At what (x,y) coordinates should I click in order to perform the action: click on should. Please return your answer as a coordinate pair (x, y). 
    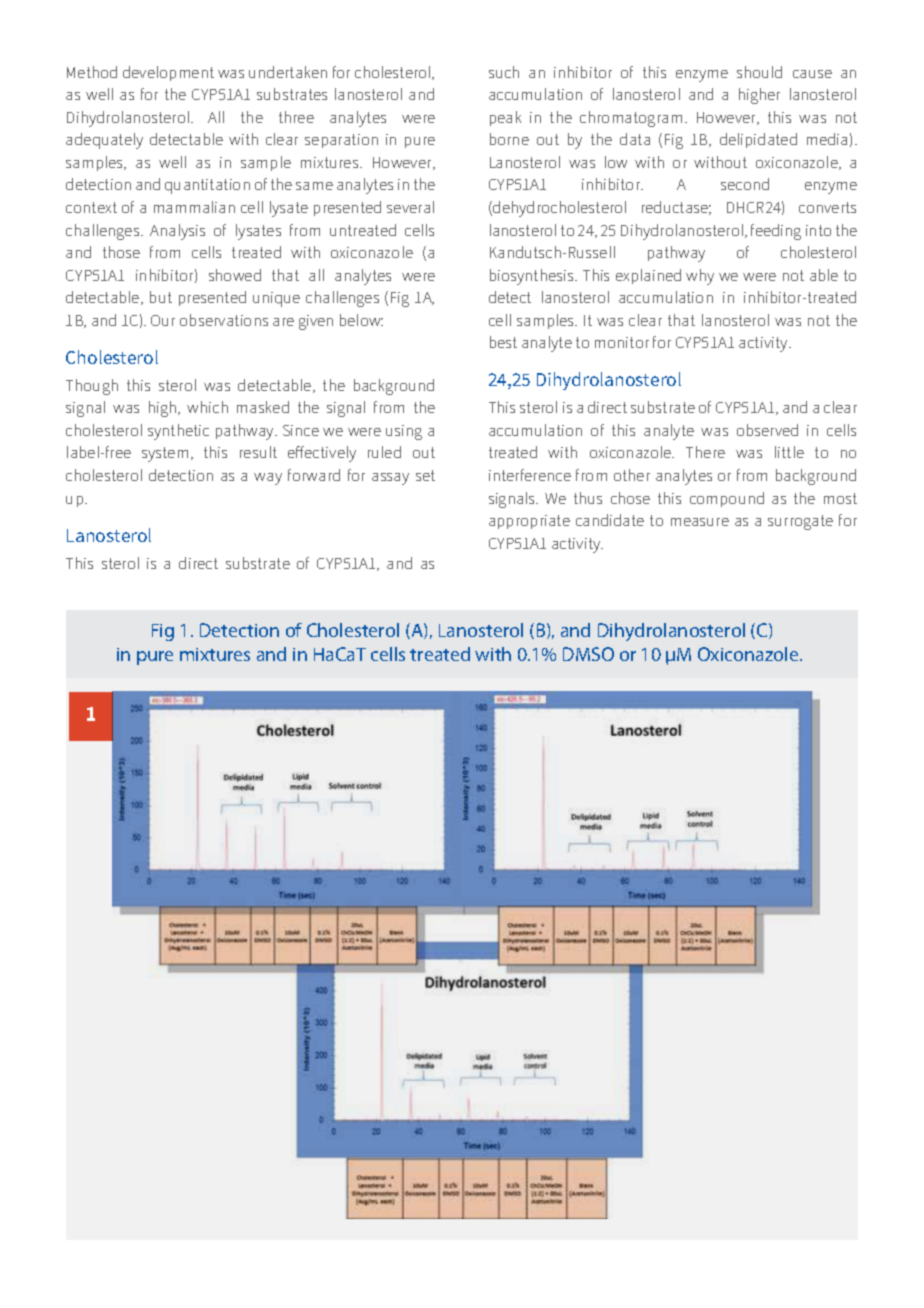
    Looking at the image, I should click on (759, 72).
